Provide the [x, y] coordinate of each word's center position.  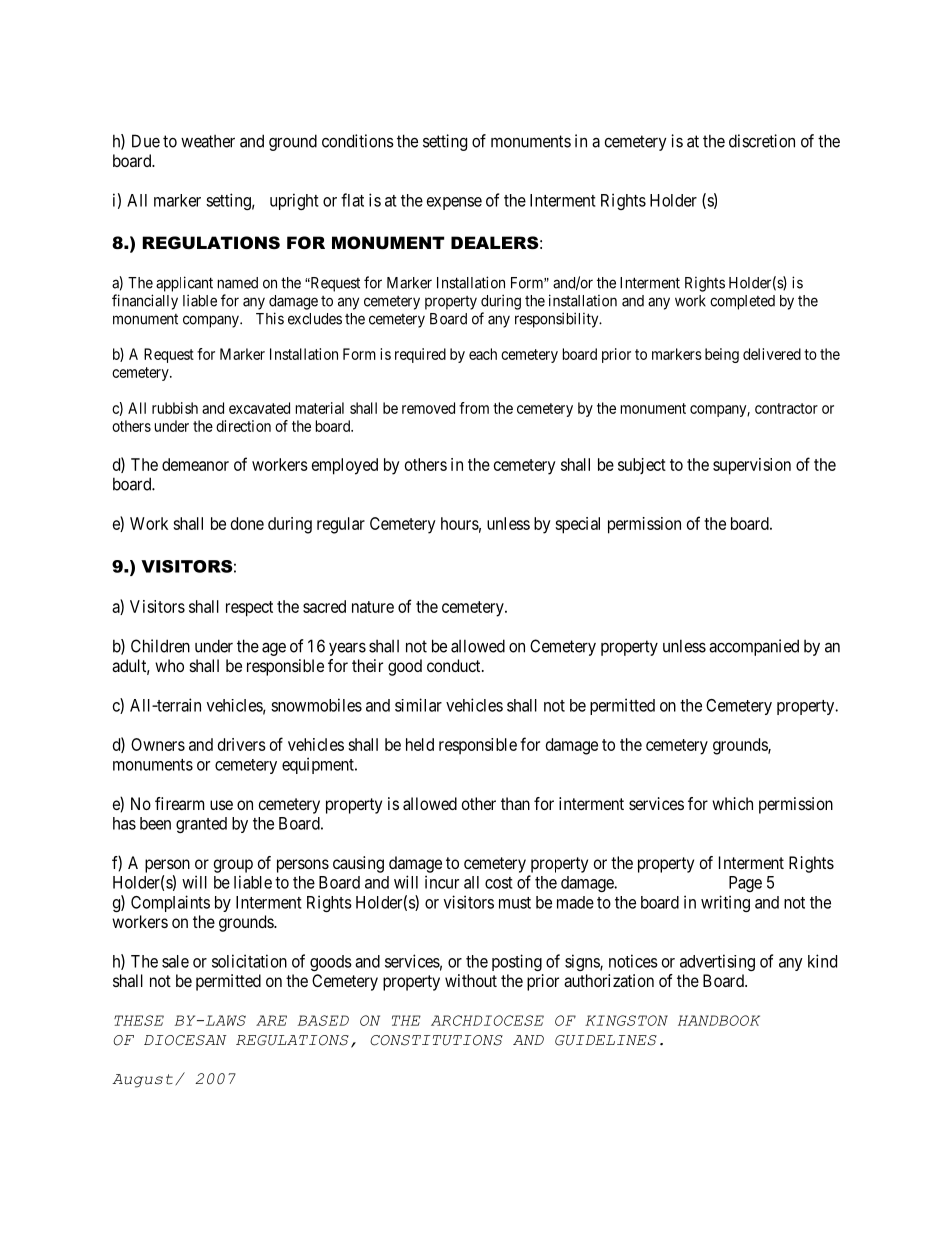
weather [208, 141]
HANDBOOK [719, 1020]
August [142, 1081]
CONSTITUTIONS [436, 1040]
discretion [762, 141]
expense [454, 203]
